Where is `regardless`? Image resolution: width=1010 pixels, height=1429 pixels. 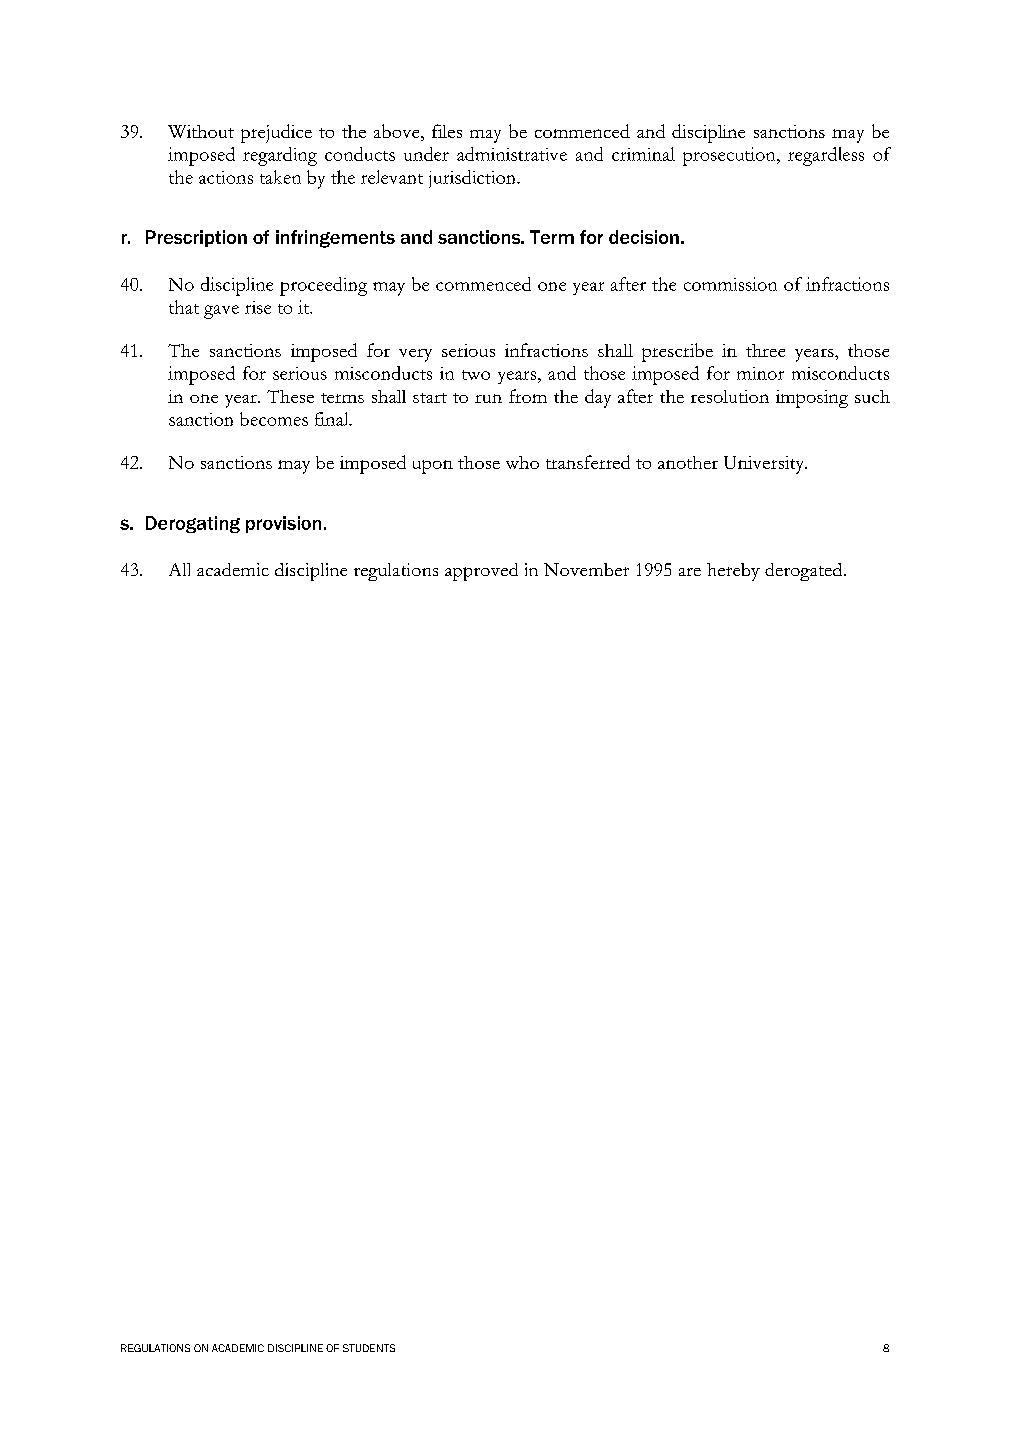
regardless is located at coordinates (826, 156).
